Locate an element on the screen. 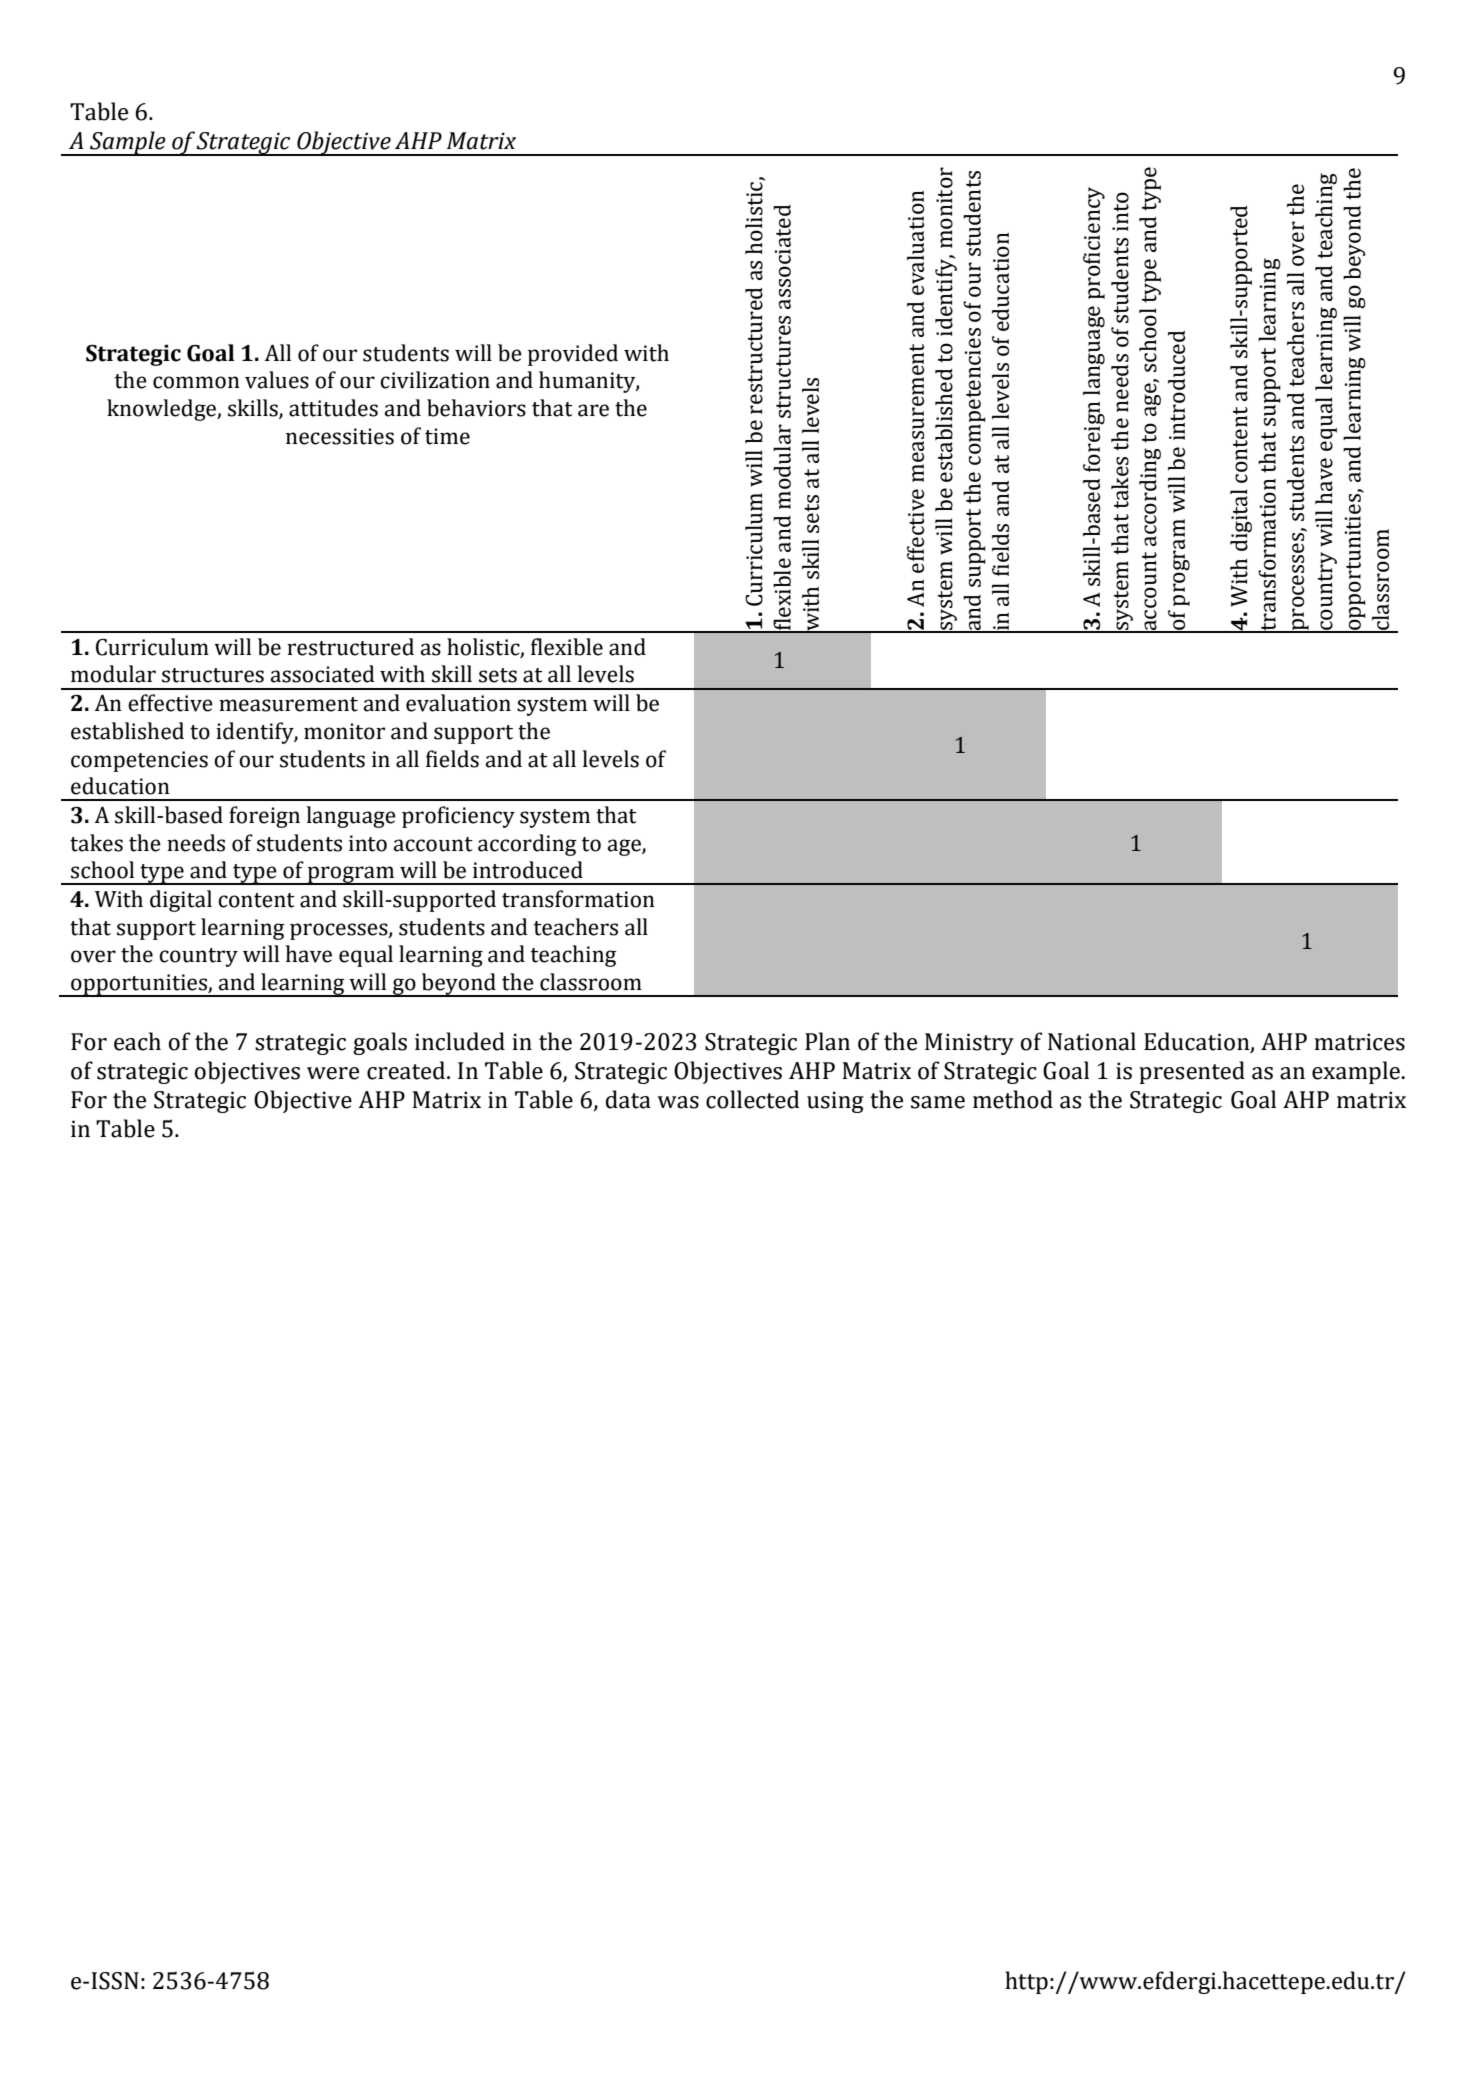  Sample is located at coordinates (128, 143).
